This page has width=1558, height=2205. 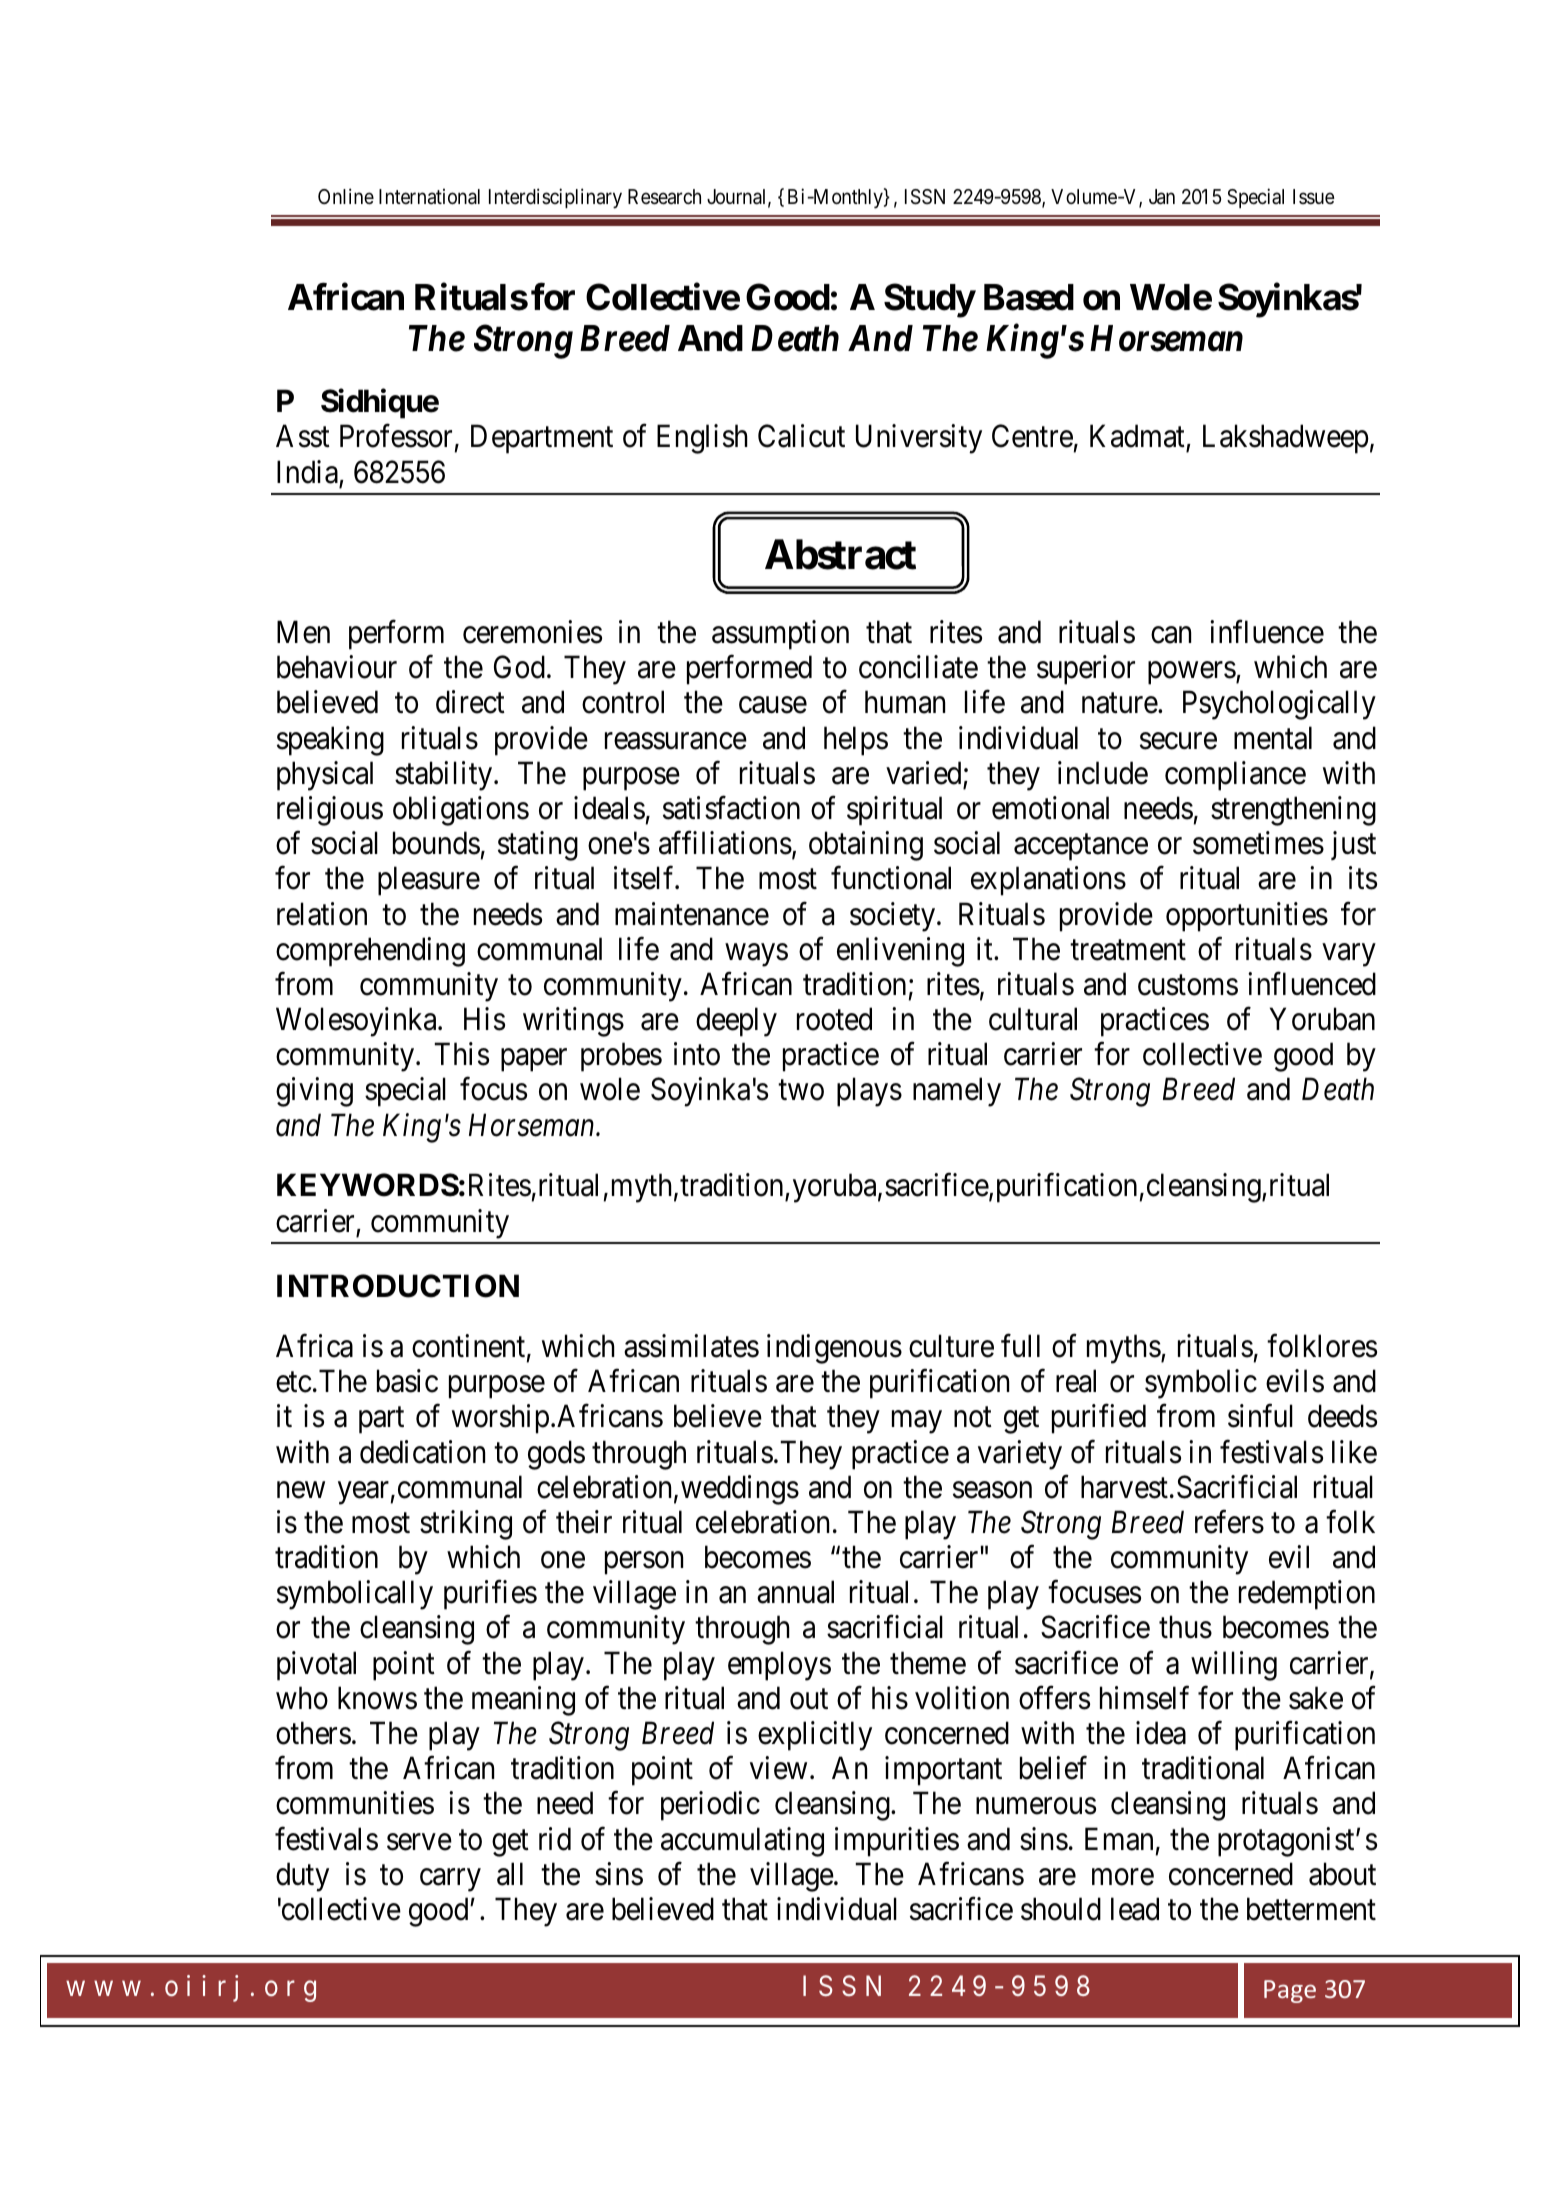 I want to click on carry, so click(x=450, y=1880).
